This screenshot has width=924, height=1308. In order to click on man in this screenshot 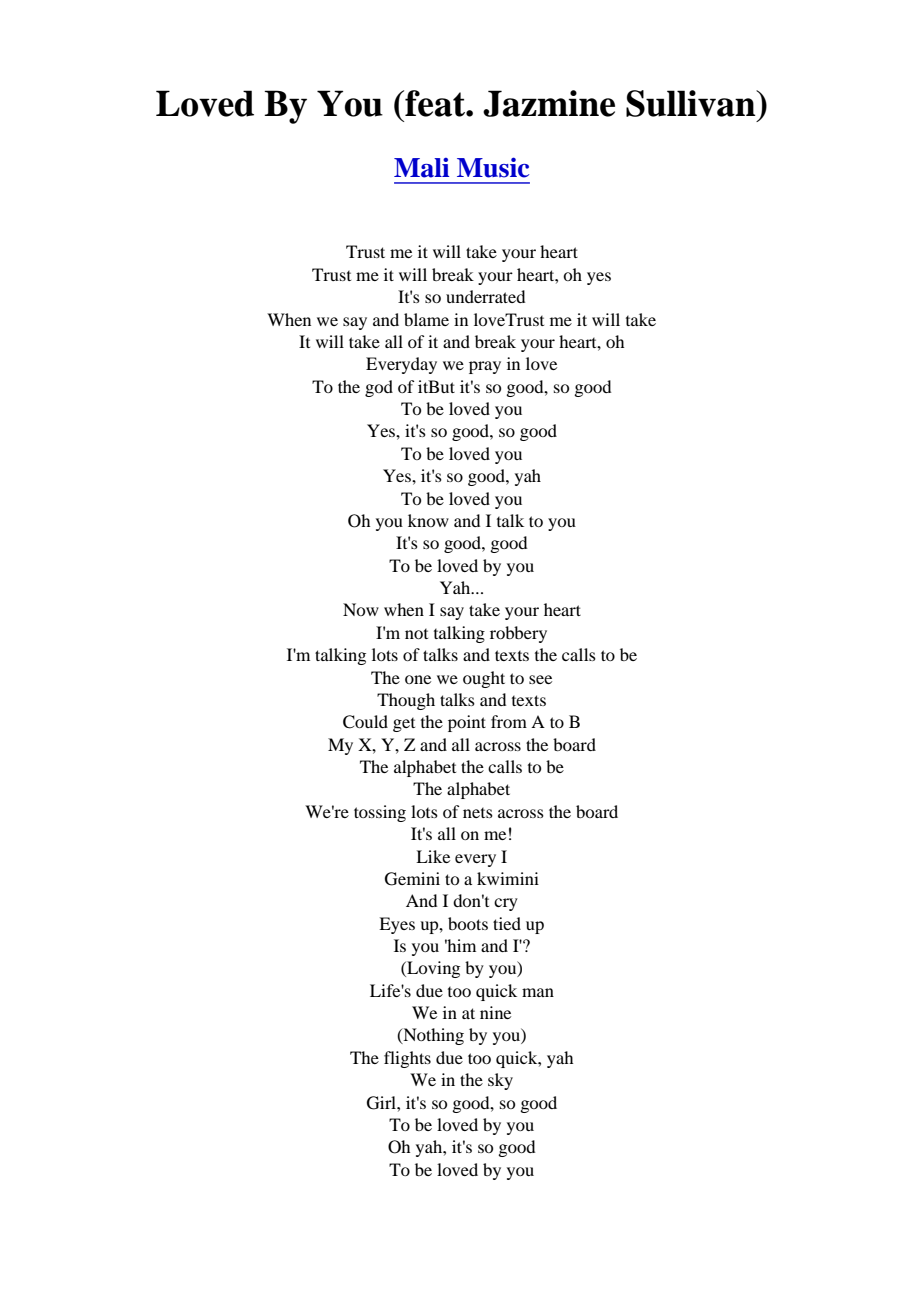, I will do `click(538, 992)`.
